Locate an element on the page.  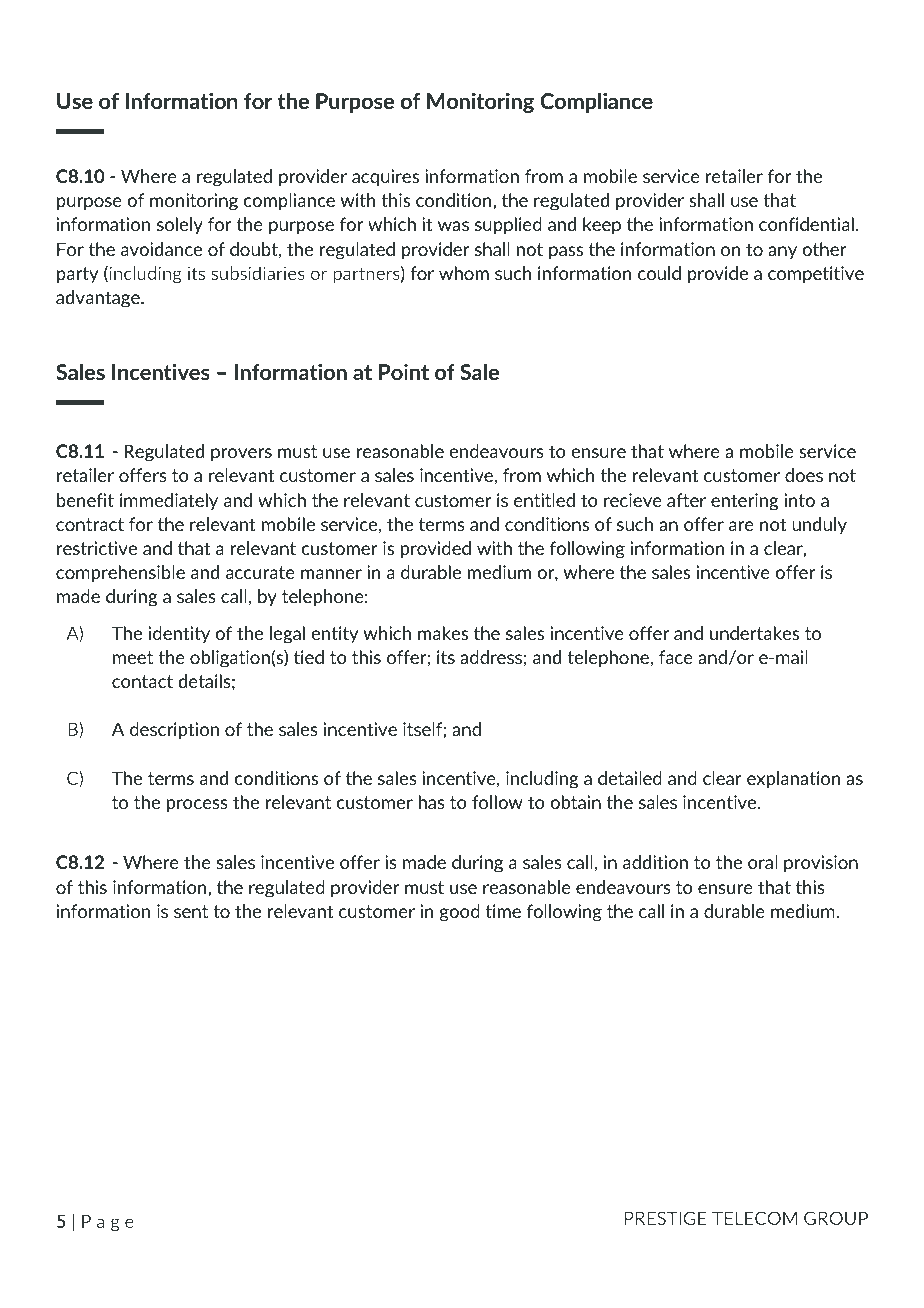
does is located at coordinates (804, 475).
